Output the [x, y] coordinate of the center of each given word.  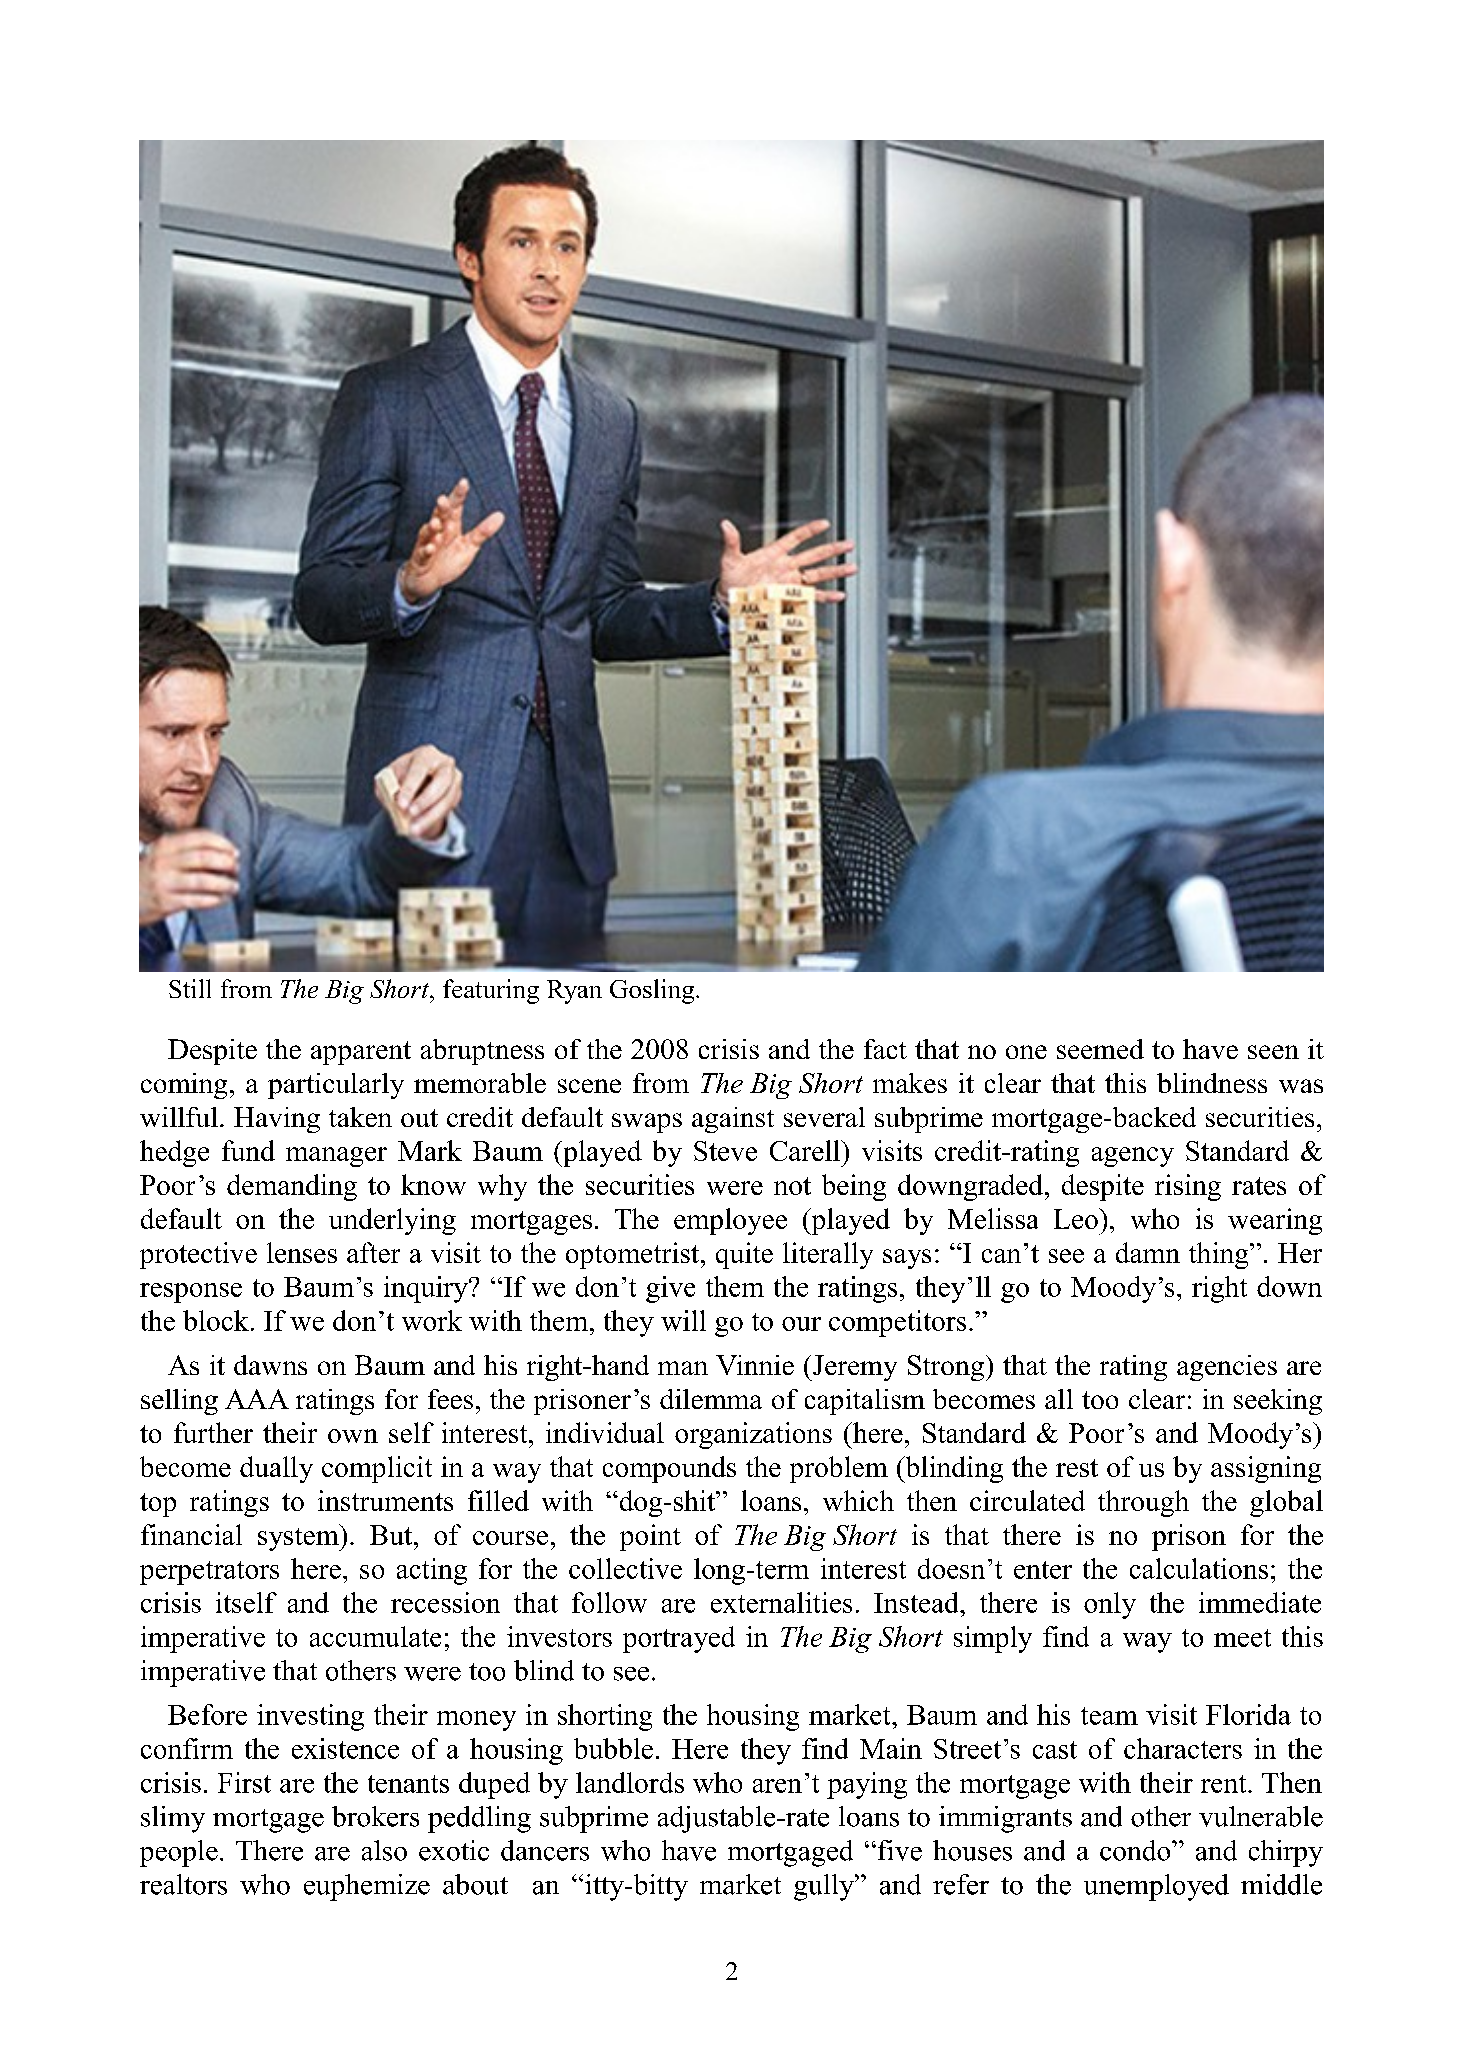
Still [190, 988]
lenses [302, 1252]
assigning [1266, 1469]
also [384, 1850]
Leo [1077, 1218]
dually [276, 1469]
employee [730, 1221]
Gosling [653, 991]
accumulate [375, 1636]
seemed [1100, 1049]
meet [1242, 1638]
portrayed [679, 1639]
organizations [753, 1435]
